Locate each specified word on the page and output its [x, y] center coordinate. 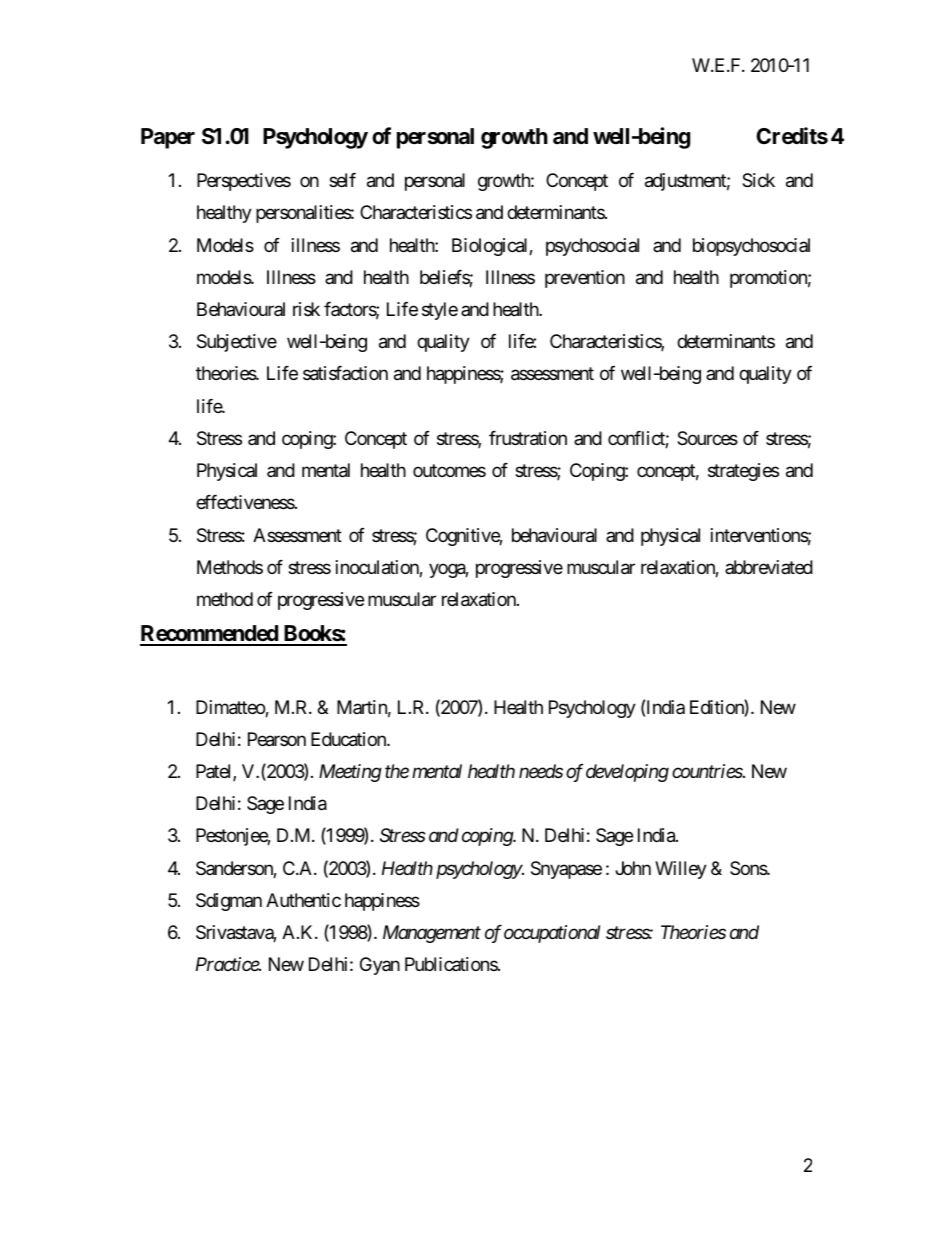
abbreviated [769, 567]
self [342, 180]
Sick [758, 180]
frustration [528, 438]
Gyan [380, 966]
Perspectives [244, 182]
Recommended [210, 635]
